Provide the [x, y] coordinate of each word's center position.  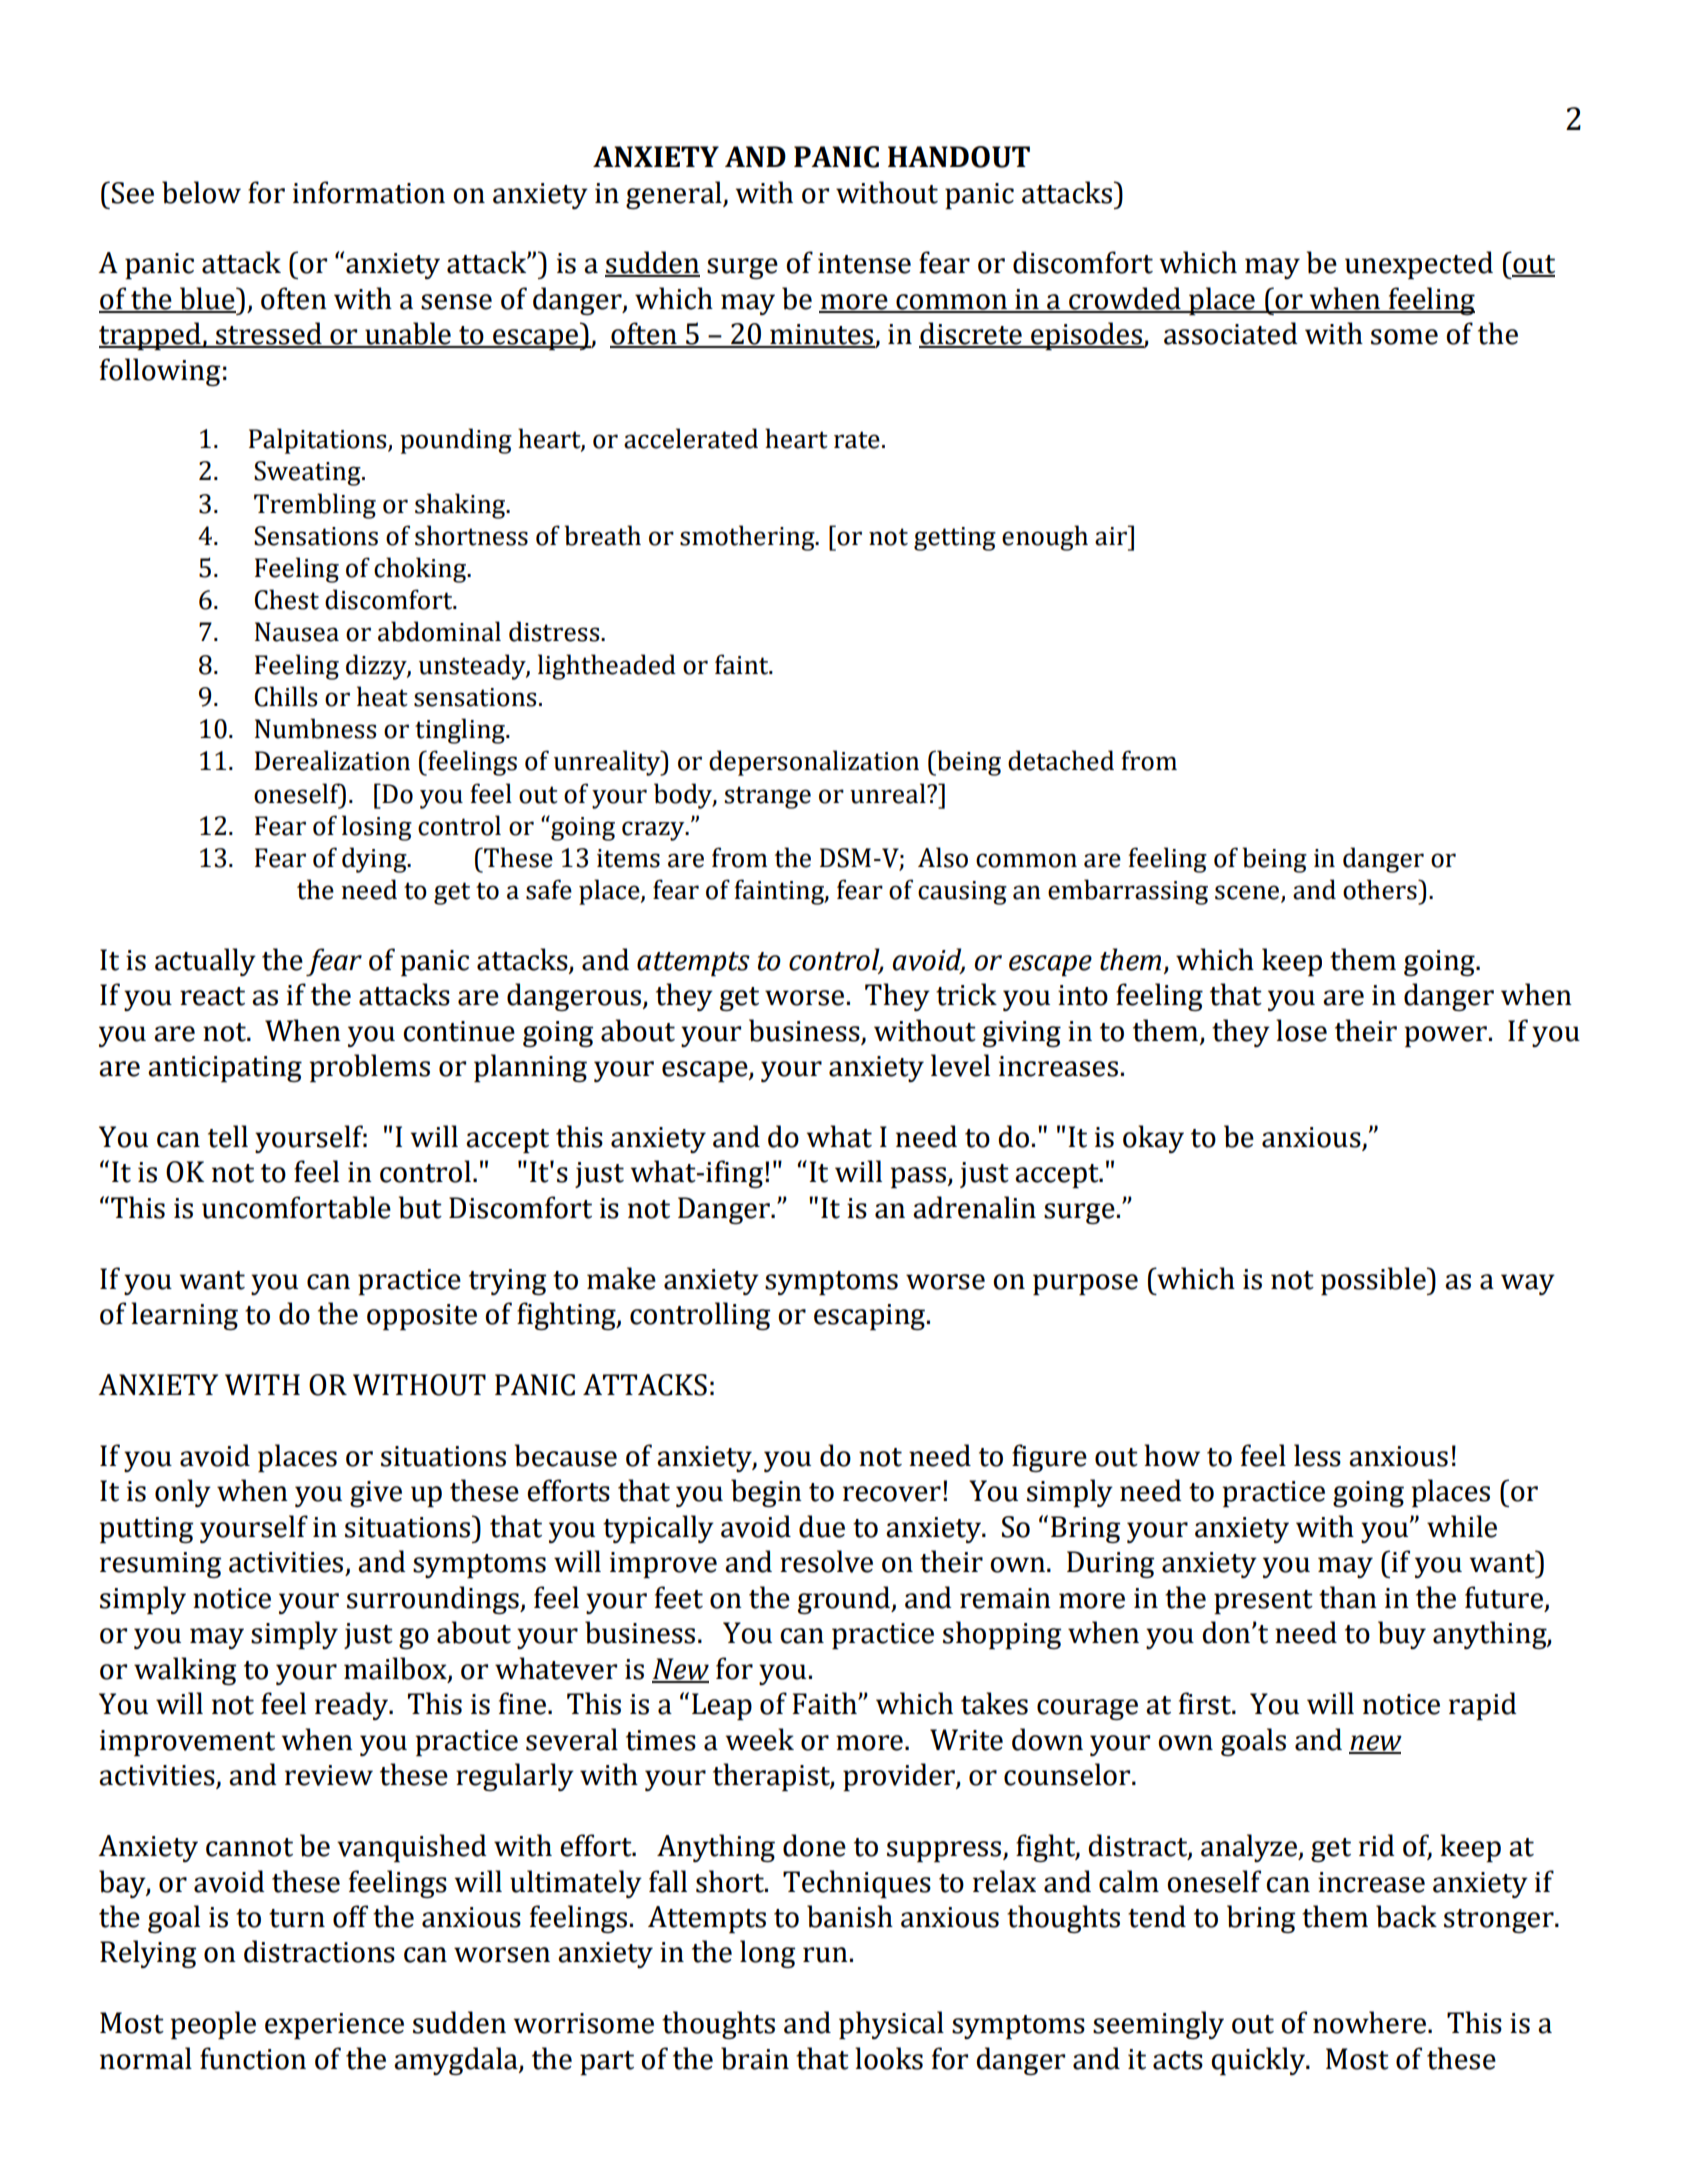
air [1112, 535]
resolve [826, 1561]
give [376, 1494]
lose [1301, 1030]
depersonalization [814, 763]
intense [864, 263]
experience [334, 2026]
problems [369, 1068]
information [369, 192]
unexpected [1419, 265]
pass [919, 1177]
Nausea [297, 632]
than [1348, 1597]
